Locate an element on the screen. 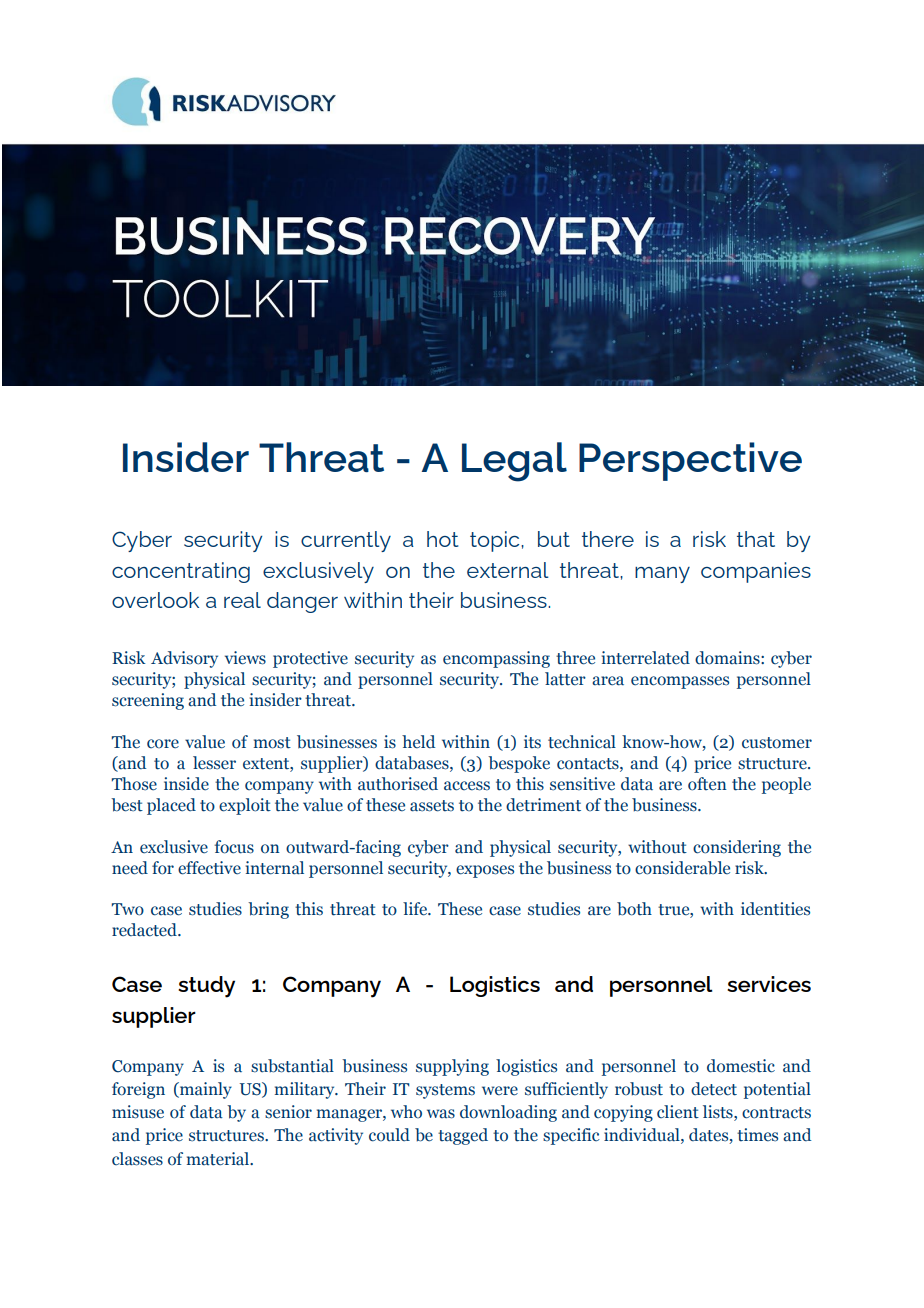  material is located at coordinates (219, 1159).
